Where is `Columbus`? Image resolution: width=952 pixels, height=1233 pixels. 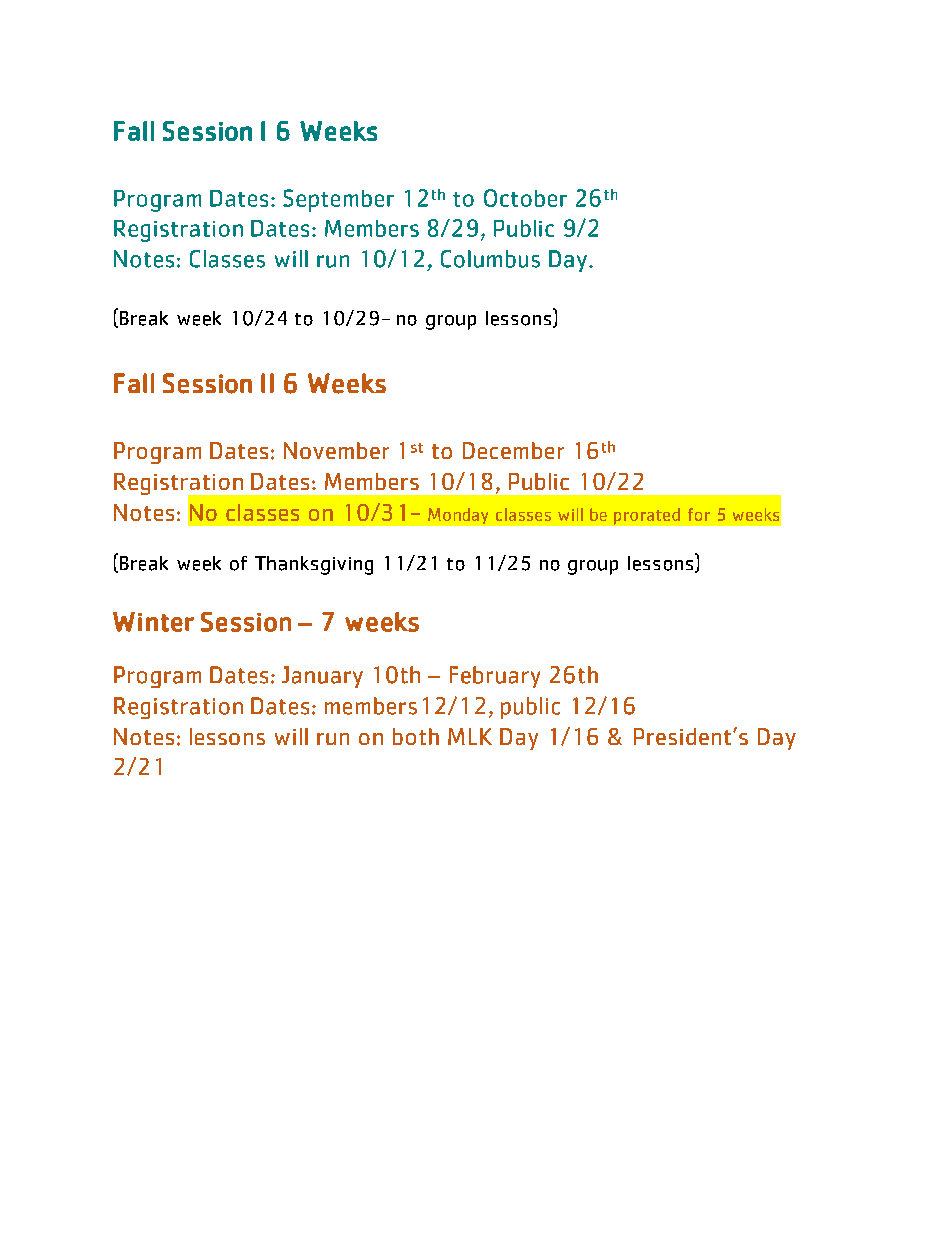
Columbus is located at coordinates (490, 259).
